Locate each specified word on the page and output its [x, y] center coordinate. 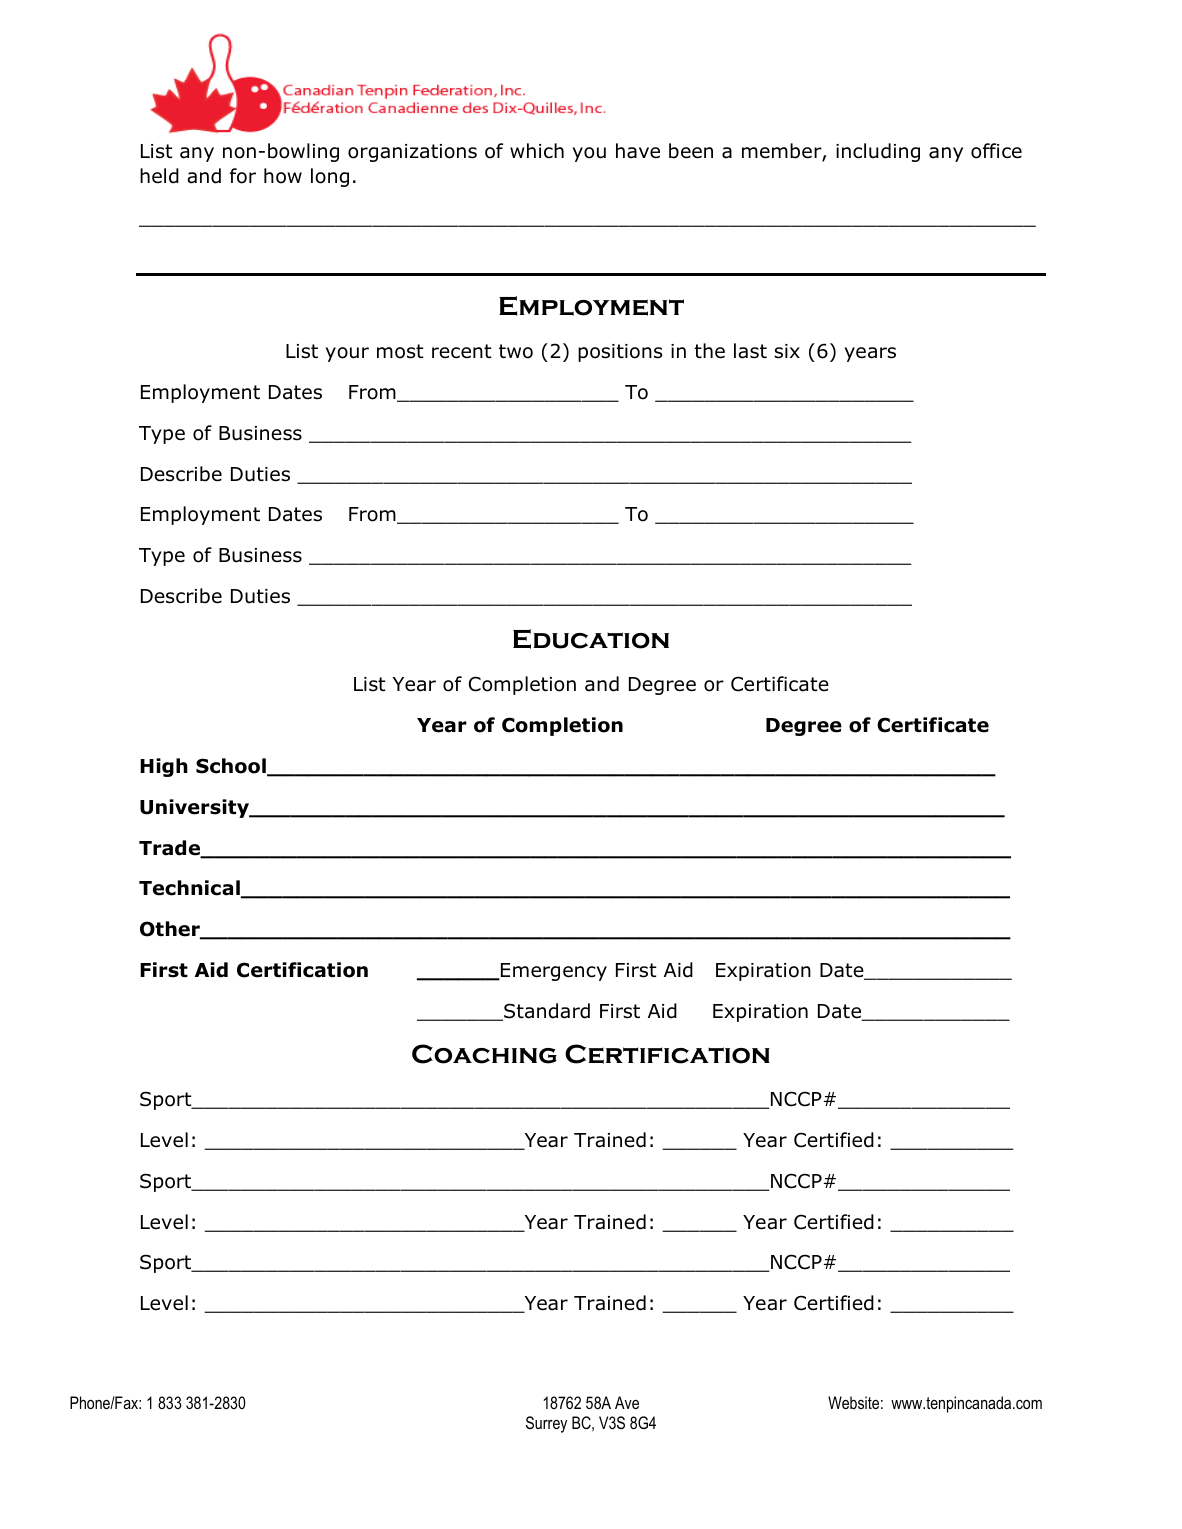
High [164, 767]
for [243, 176]
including [878, 152]
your [347, 354]
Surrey [546, 1424]
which [537, 150]
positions [620, 353]
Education [591, 639]
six [787, 351]
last [750, 351]
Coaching [484, 1054]
